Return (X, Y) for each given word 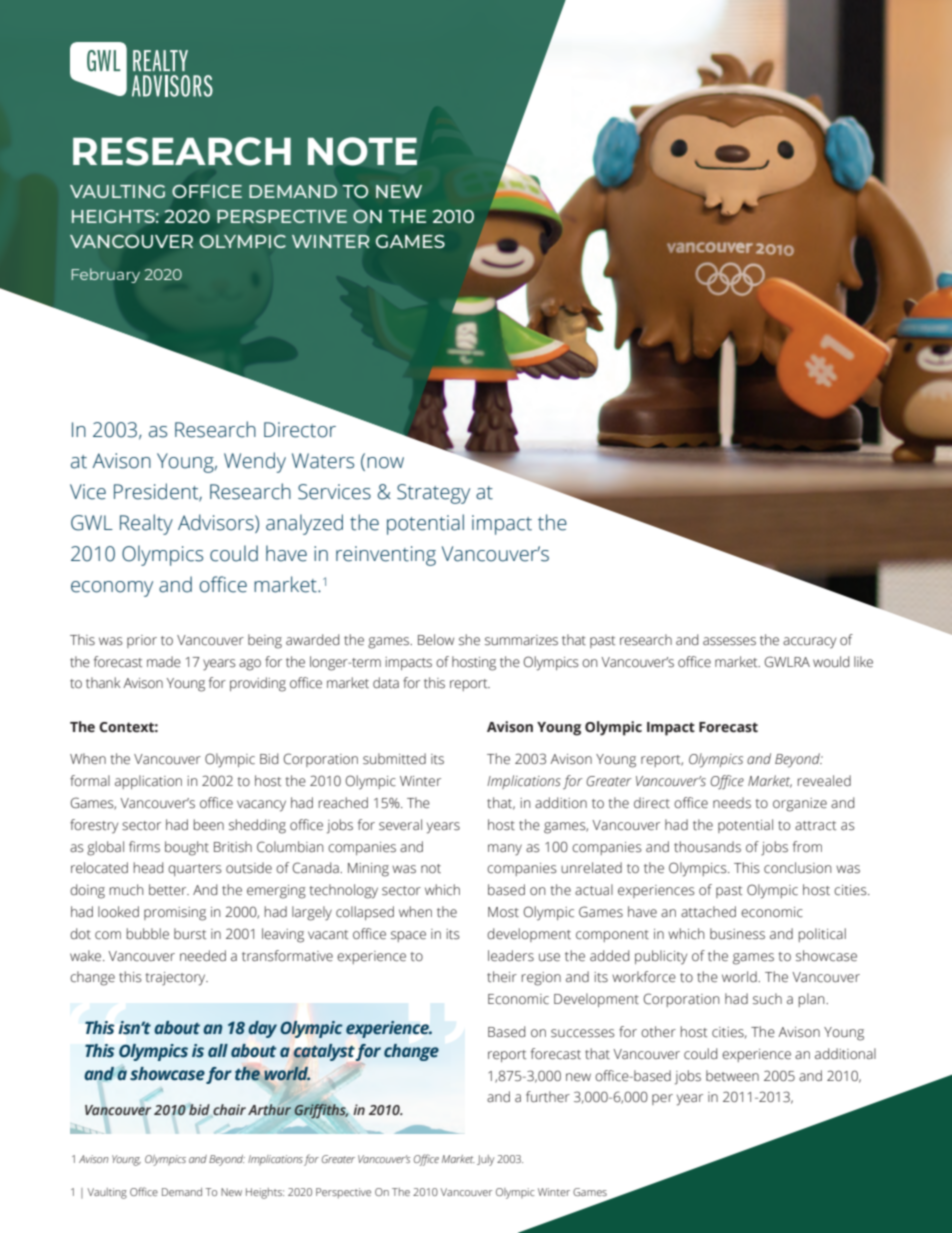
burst (190, 934)
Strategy (433, 494)
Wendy (255, 462)
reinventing (386, 556)
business (737, 934)
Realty (146, 524)
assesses (729, 641)
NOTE (362, 151)
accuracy (809, 643)
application (148, 782)
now (385, 463)
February (105, 275)
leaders (511, 956)
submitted (394, 759)
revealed (824, 781)
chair (228, 1110)
